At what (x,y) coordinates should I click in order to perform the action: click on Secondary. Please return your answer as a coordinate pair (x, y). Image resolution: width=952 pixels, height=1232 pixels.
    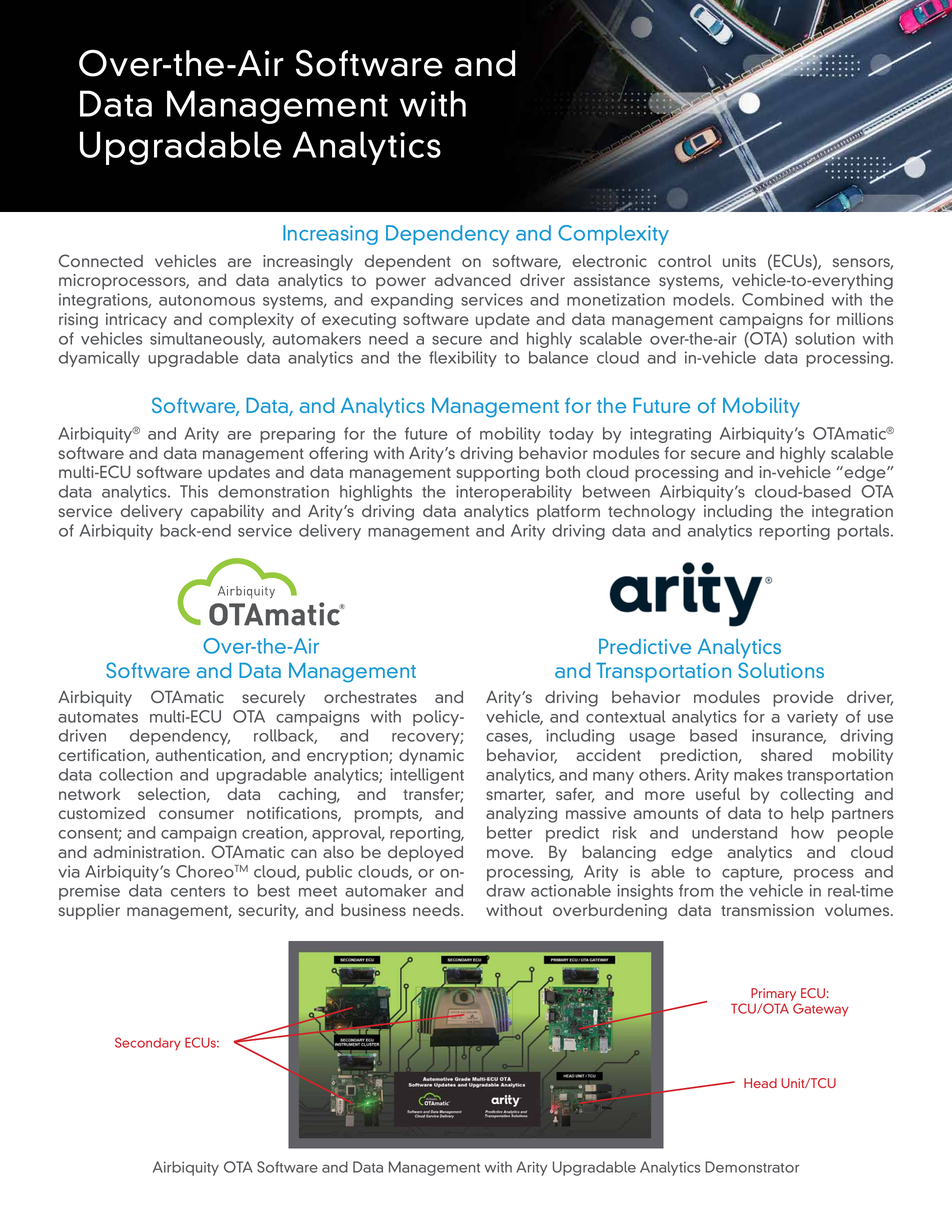
    Looking at the image, I should click on (148, 1043).
